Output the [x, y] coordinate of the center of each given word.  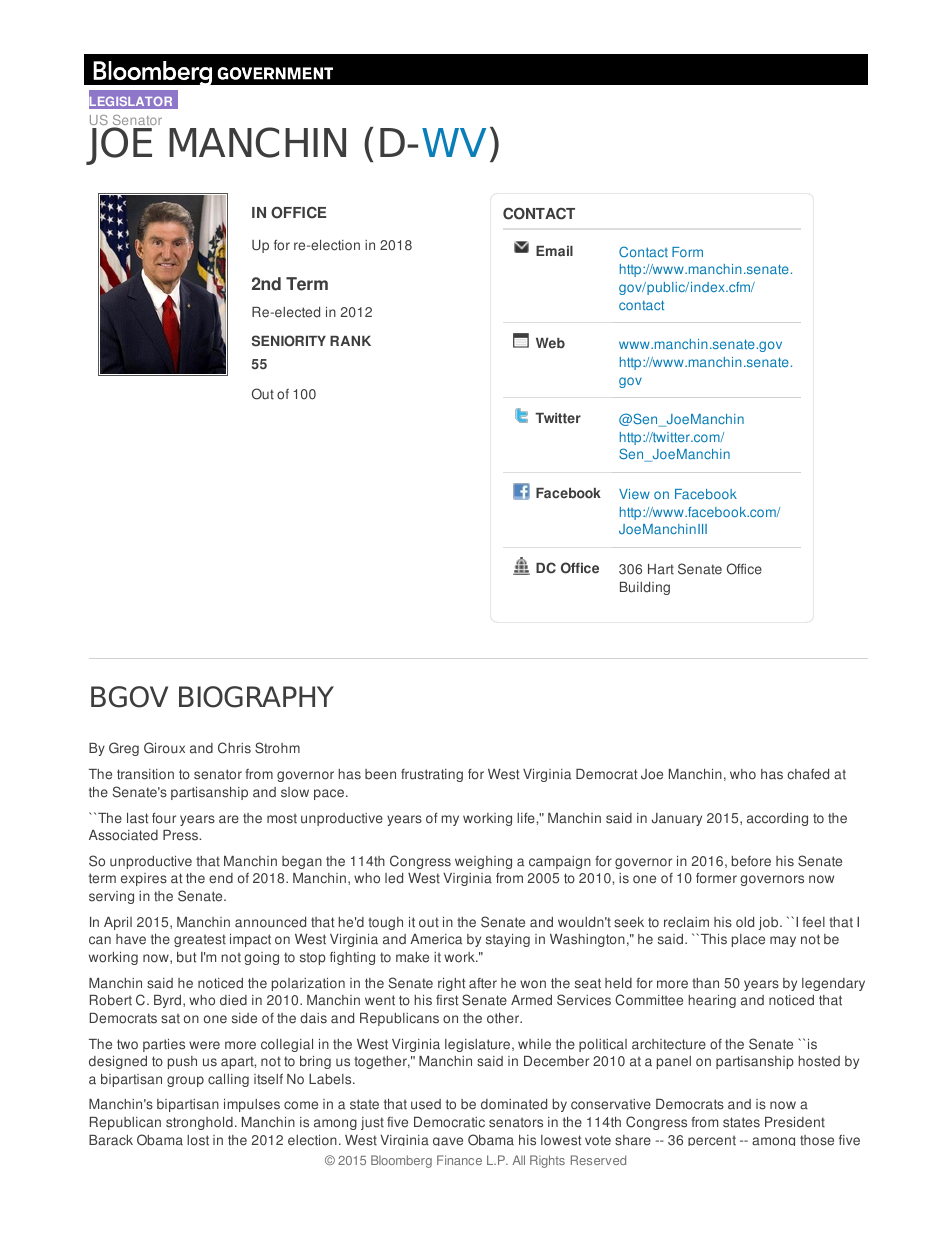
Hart [661, 569]
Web [550, 343]
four [164, 818]
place [748, 940]
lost [198, 1140]
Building [645, 588]
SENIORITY [289, 341]
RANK [350, 341]
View [634, 494]
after [483, 983]
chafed [808, 774]
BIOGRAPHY [256, 697]
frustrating [432, 775]
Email [554, 251]
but [186, 957]
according [777, 819]
